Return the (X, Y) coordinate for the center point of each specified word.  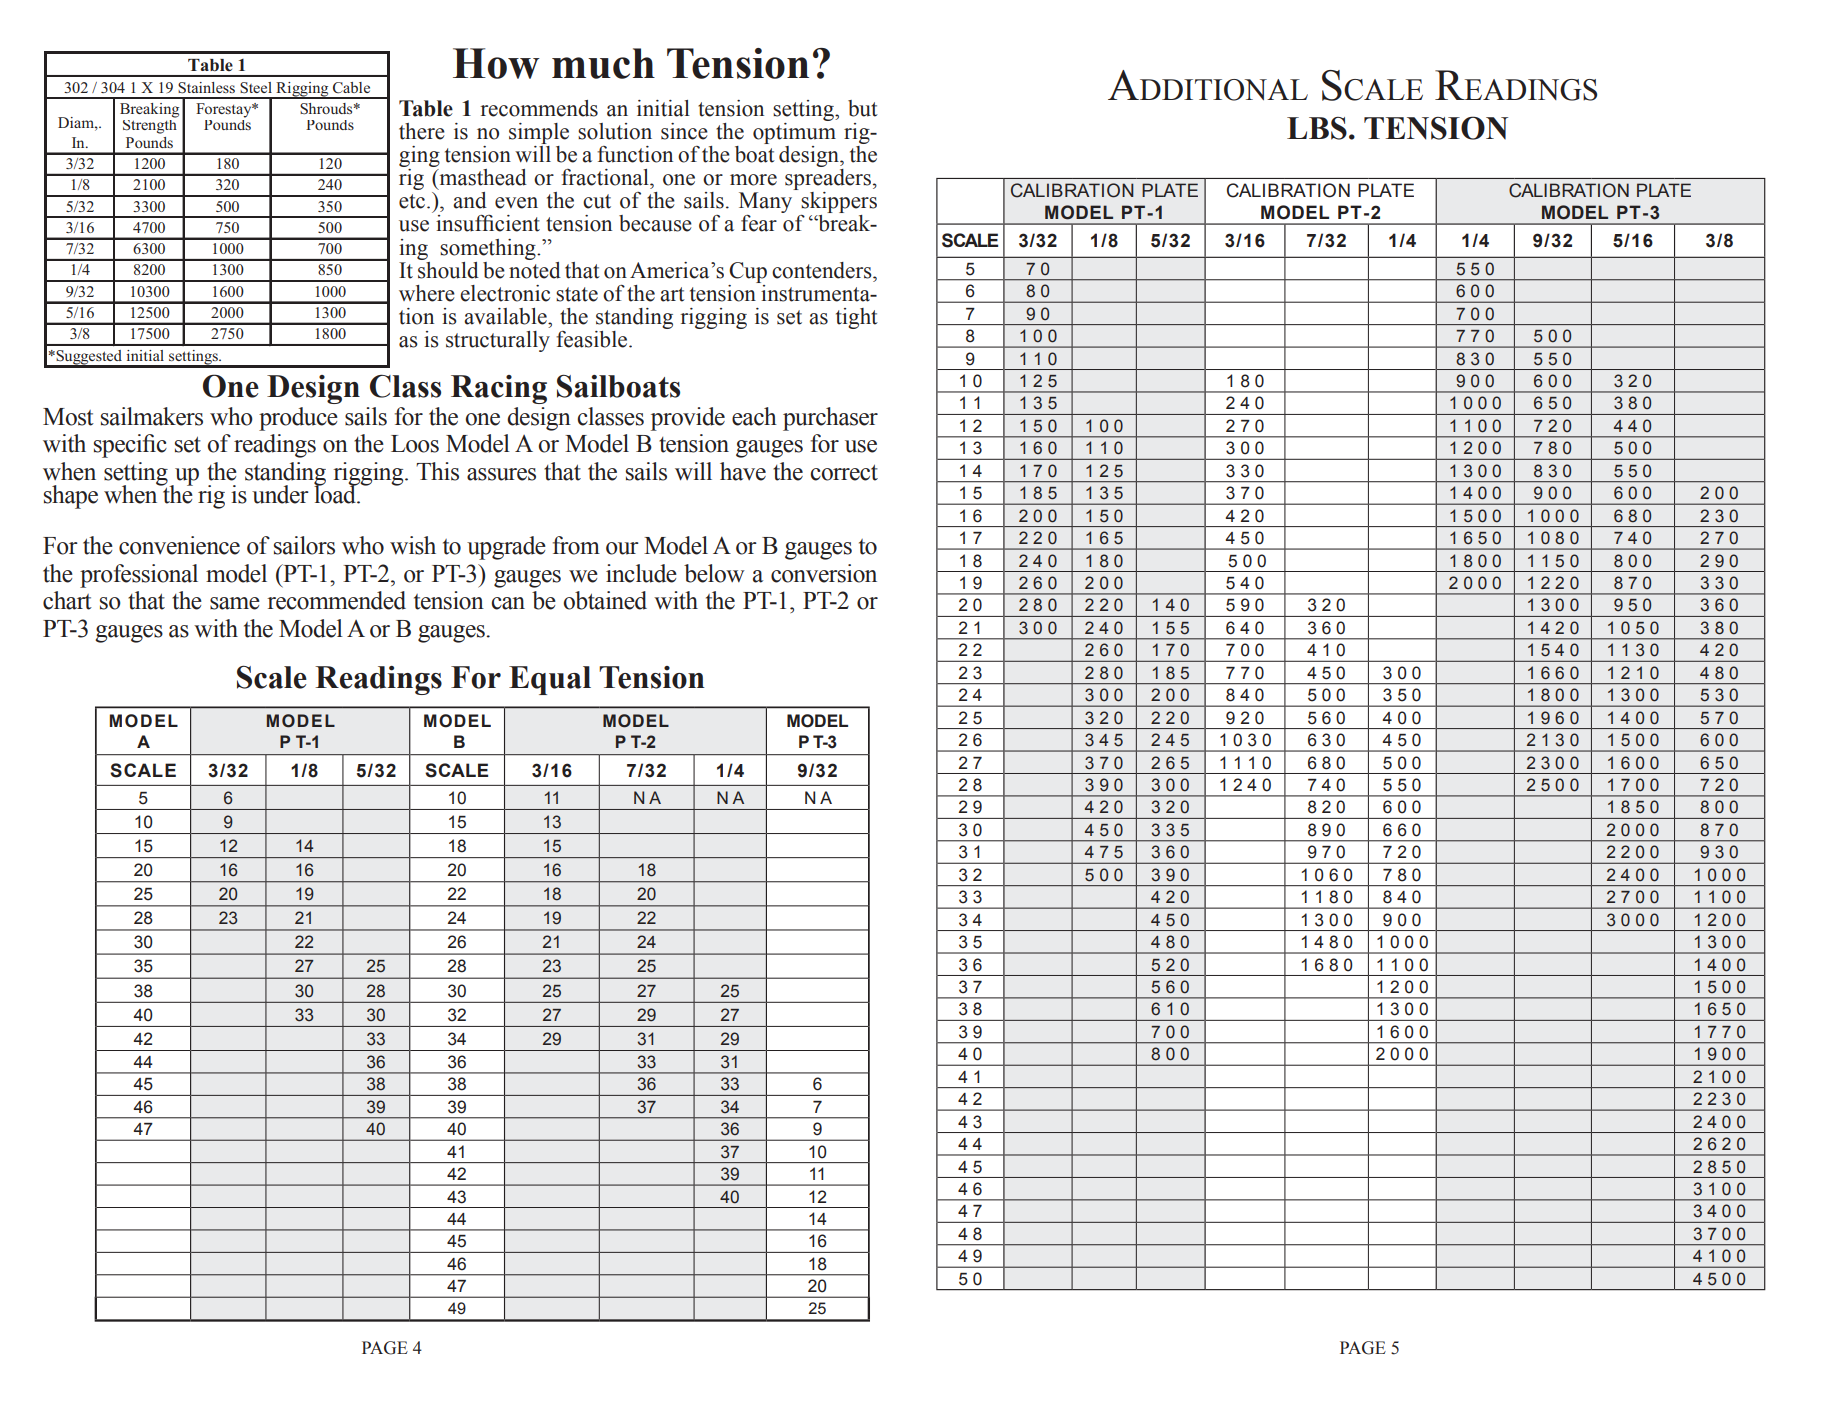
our (622, 548)
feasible (593, 339)
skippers (838, 204)
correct (844, 472)
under (280, 494)
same (235, 603)
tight (857, 318)
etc (412, 201)
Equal (550, 680)
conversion (824, 573)
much (603, 63)
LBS (1317, 128)
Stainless (206, 88)
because (655, 223)
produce (298, 419)
